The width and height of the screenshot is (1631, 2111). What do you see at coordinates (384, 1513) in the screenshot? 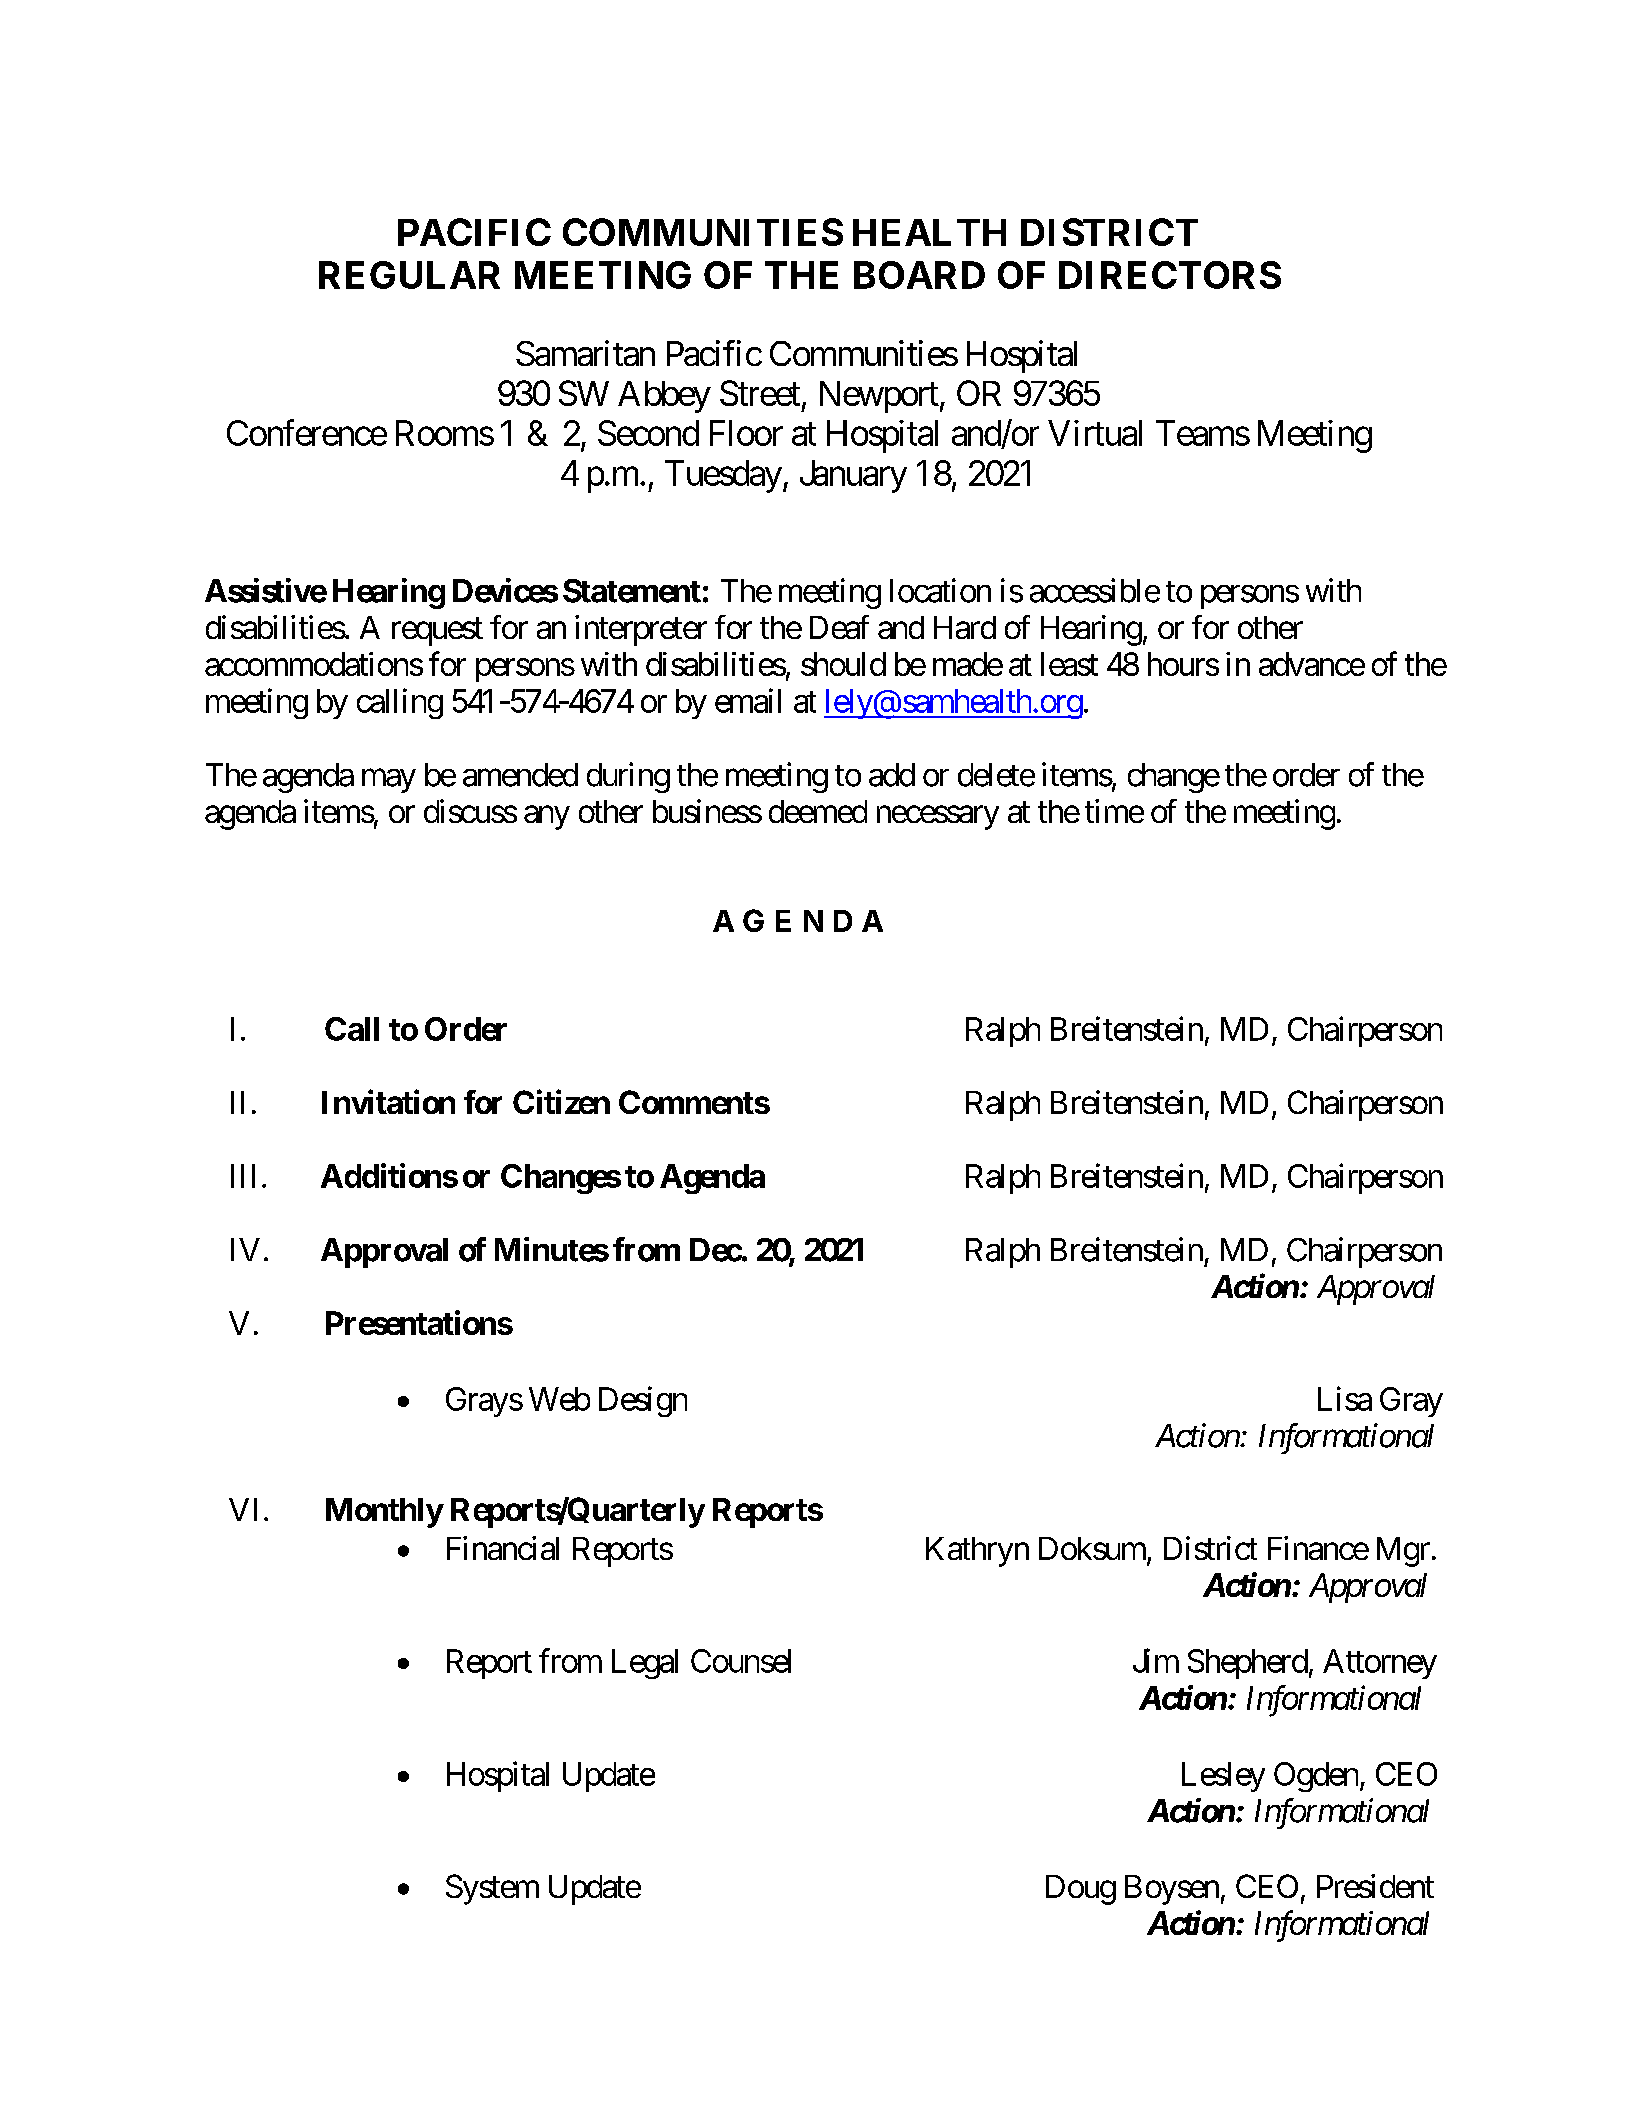
I see `Monthly` at bounding box center [384, 1513].
